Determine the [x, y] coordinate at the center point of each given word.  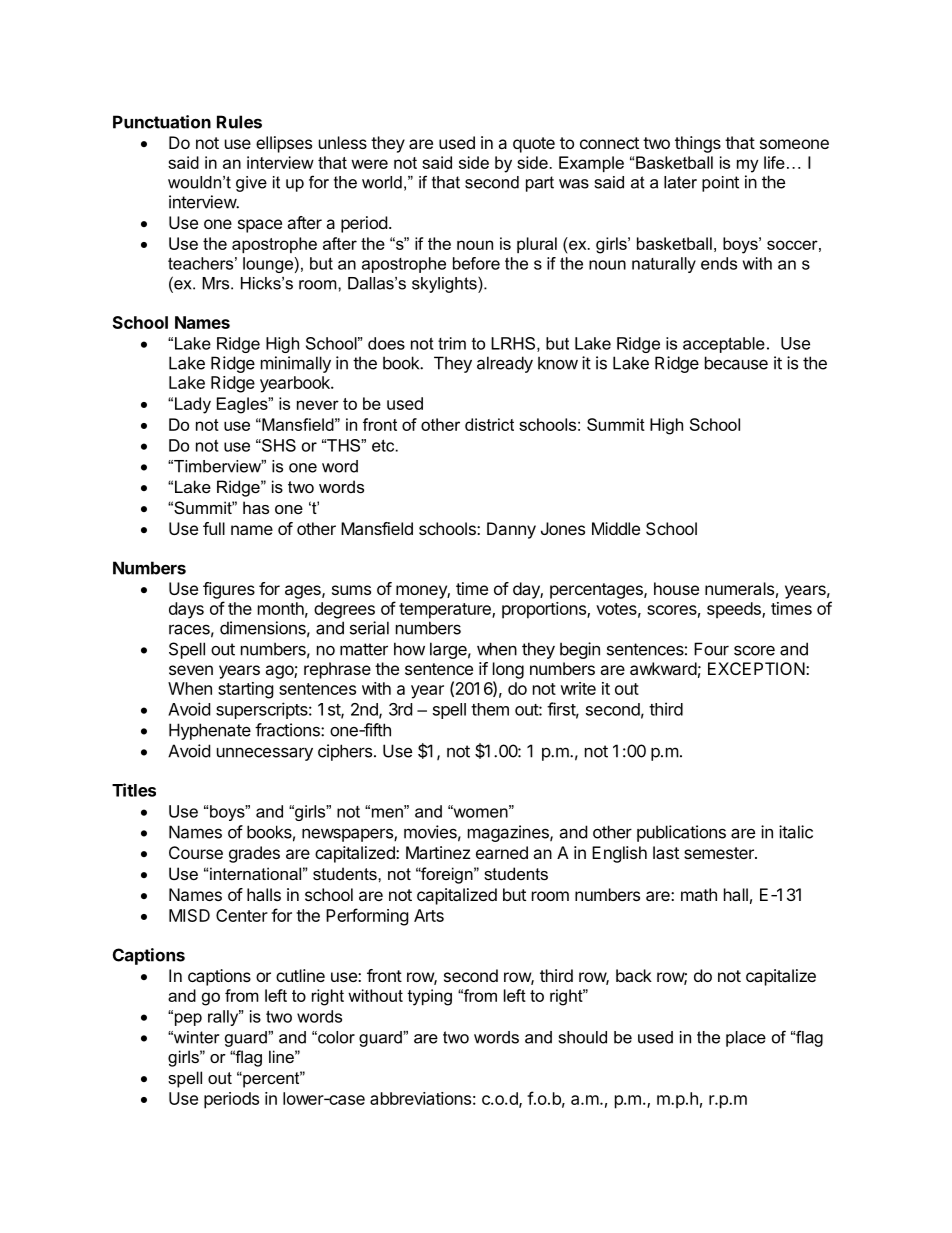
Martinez [438, 852]
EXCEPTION [756, 668]
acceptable [724, 345]
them [490, 709]
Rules [239, 122]
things [698, 144]
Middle [616, 528]
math [699, 894]
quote [534, 145]
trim [452, 343]
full [214, 528]
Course [196, 852]
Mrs [217, 283]
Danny [511, 530]
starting [246, 690]
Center [242, 915]
